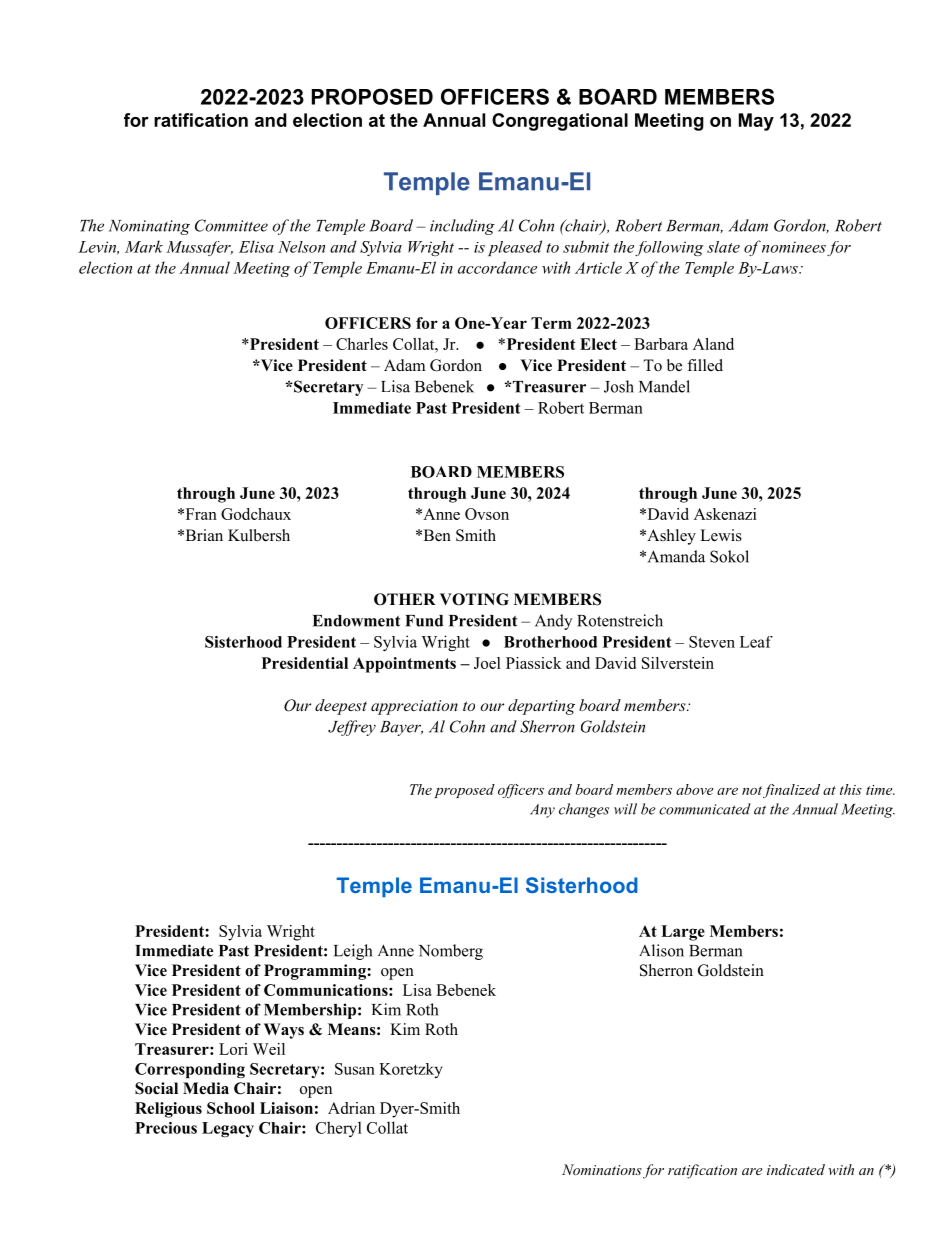 The height and width of the page is (1233, 952). Describe the element at coordinates (231, 225) in the page. I see `Committee` at that location.
